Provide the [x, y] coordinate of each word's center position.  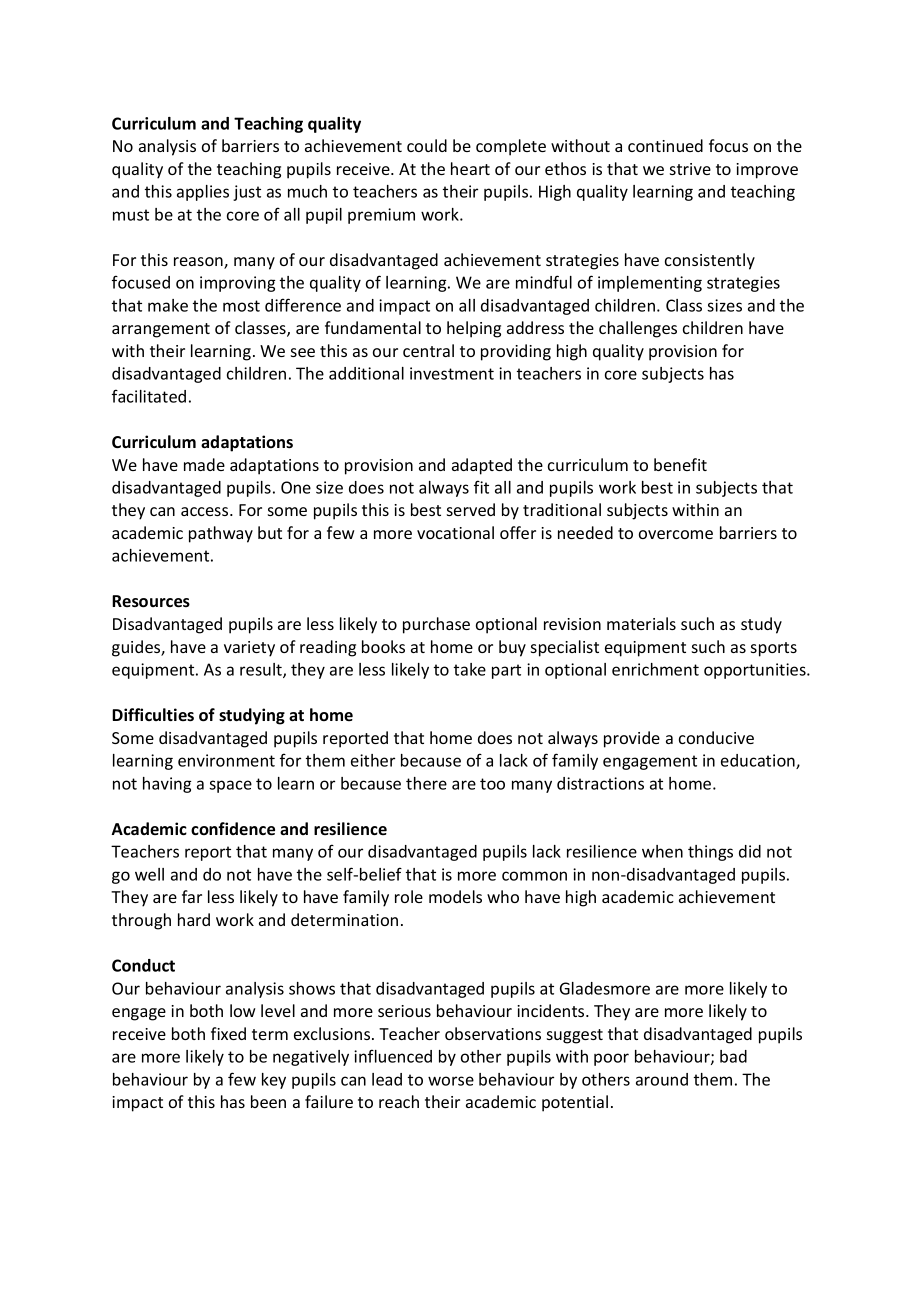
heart [470, 168]
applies [203, 193]
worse [451, 1081]
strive [690, 169]
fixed [228, 1033]
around [662, 1079]
